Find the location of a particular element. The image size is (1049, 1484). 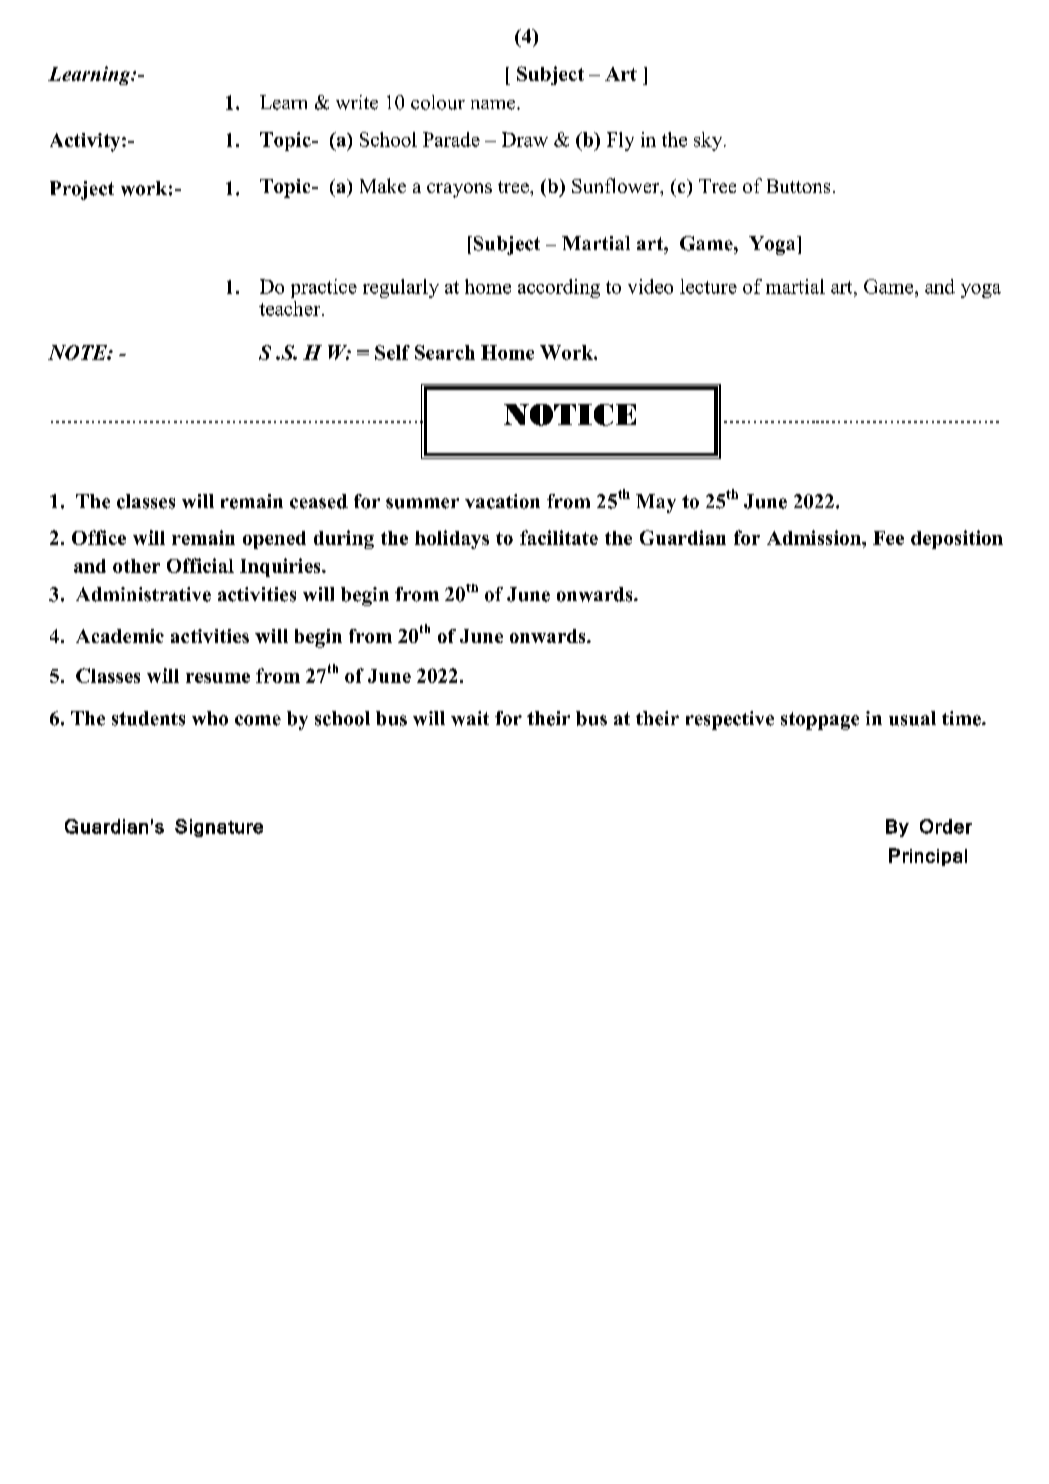

stoppage is located at coordinates (820, 721).
